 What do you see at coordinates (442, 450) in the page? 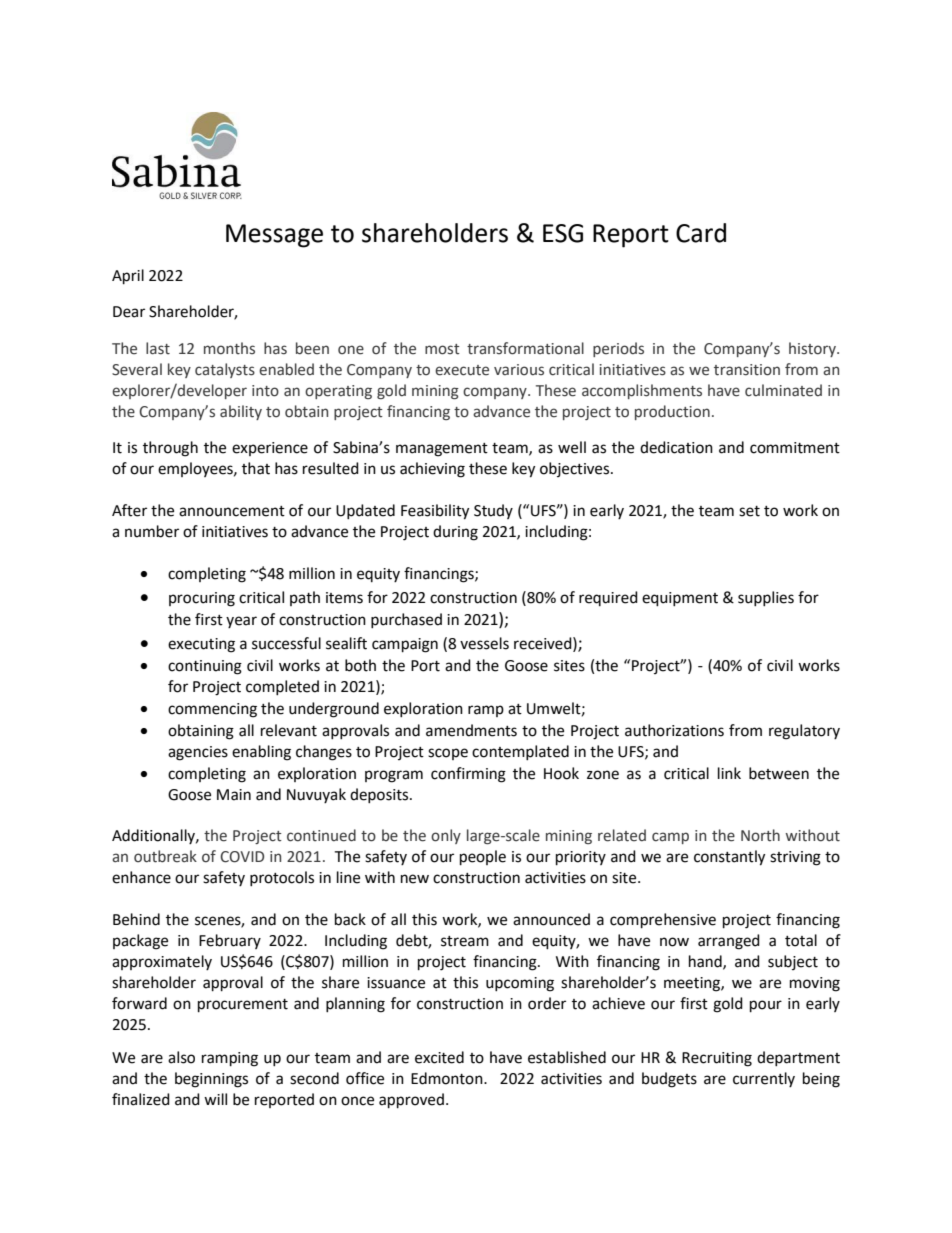
I see `management` at bounding box center [442, 450].
